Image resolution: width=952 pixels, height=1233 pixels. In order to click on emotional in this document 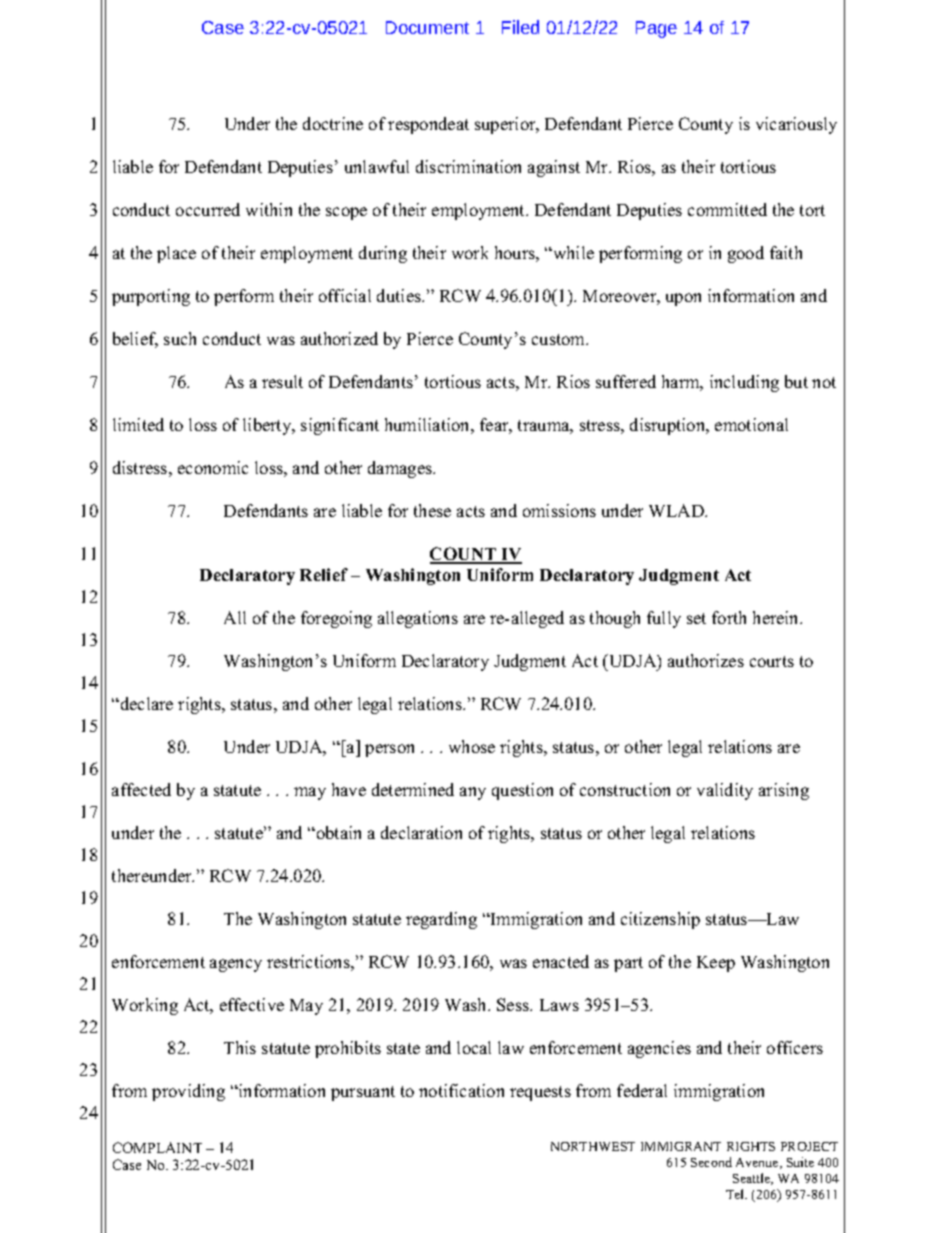, I will do `click(751, 424)`.
